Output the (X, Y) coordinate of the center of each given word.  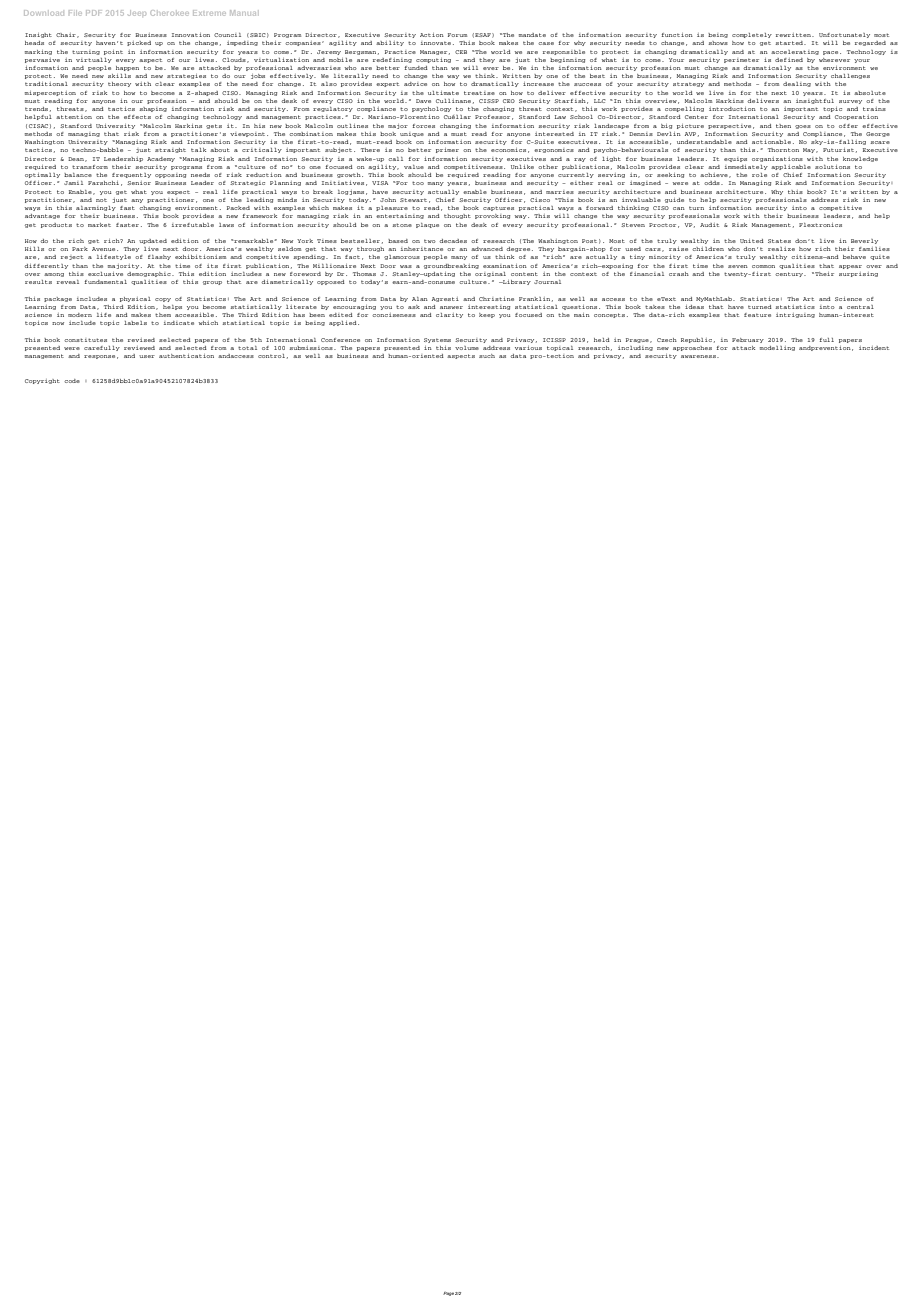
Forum (458, 35)
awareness (699, 356)
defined (789, 60)
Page (448, 1294)
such (487, 356)
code (72, 381)
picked (139, 43)
